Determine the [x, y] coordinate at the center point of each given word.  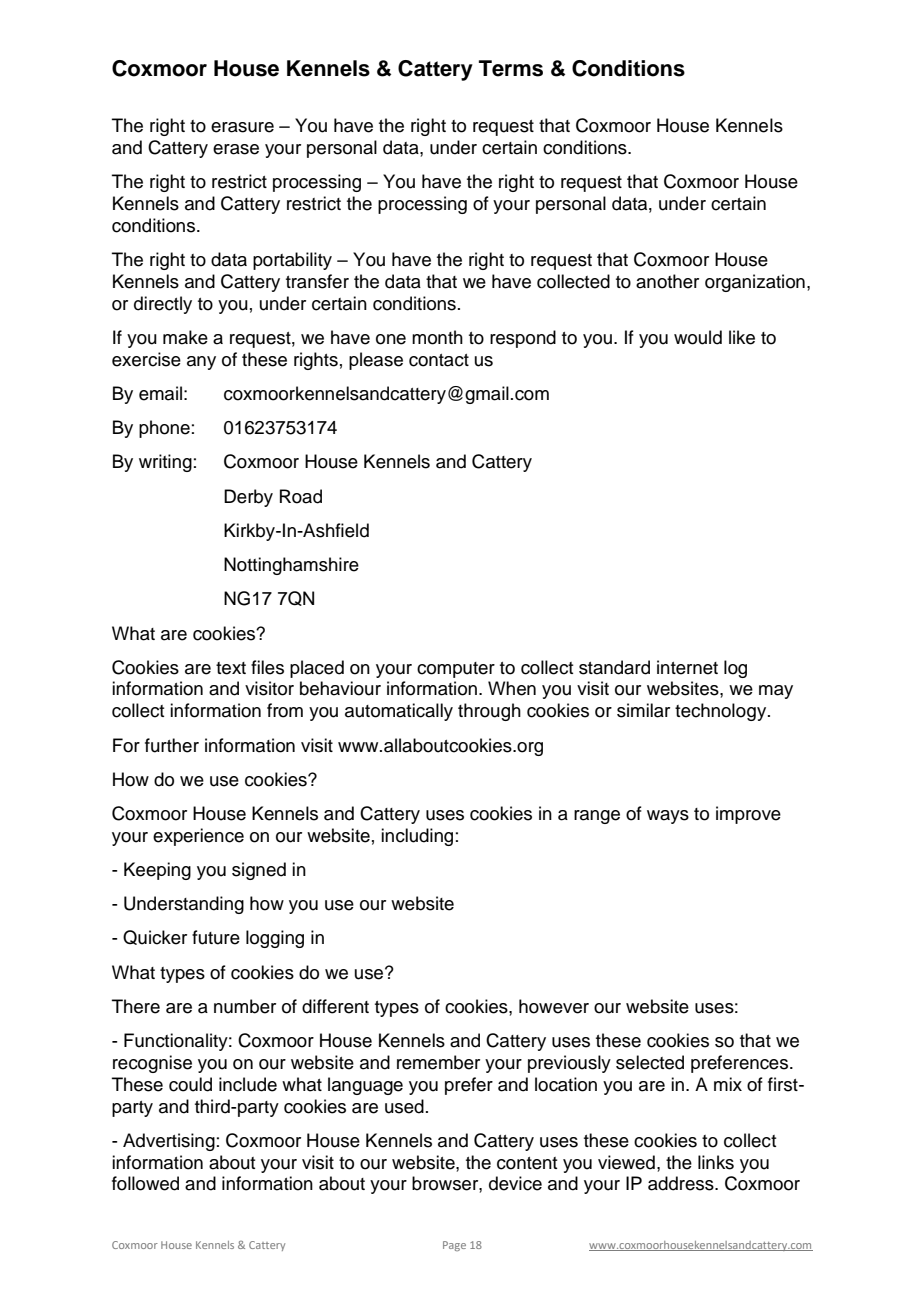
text [231, 668]
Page [454, 1246]
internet [687, 667]
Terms [511, 68]
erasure [242, 127]
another [667, 281]
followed [145, 1183]
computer [456, 670]
